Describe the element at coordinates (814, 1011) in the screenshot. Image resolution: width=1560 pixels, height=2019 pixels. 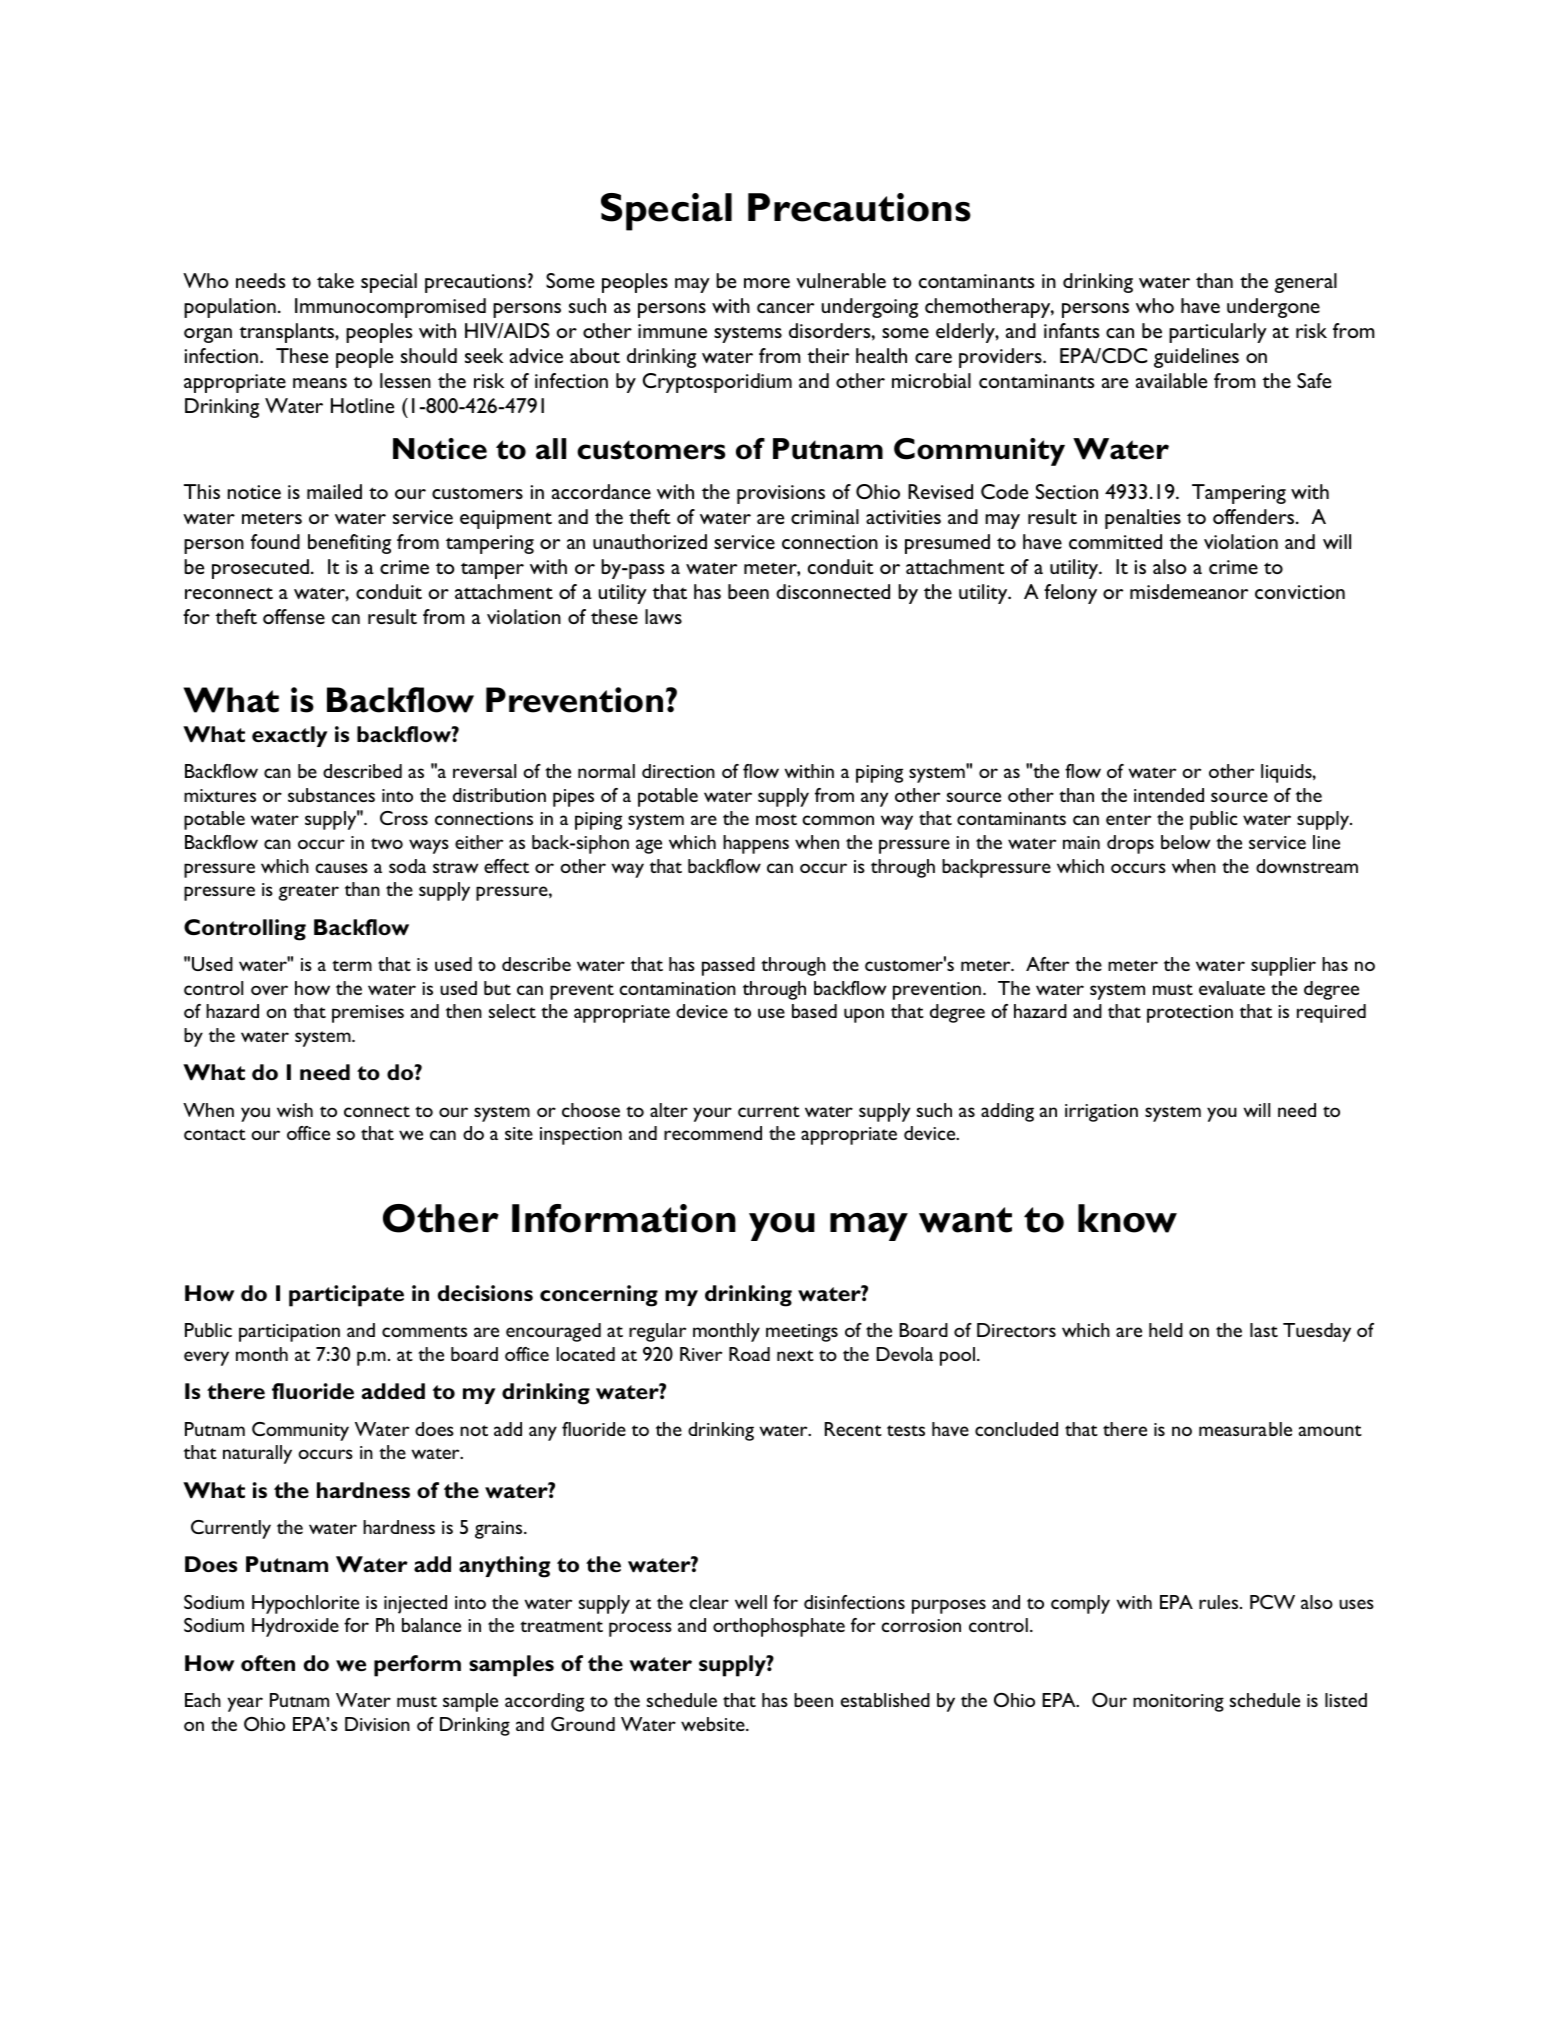
I see `based` at that location.
